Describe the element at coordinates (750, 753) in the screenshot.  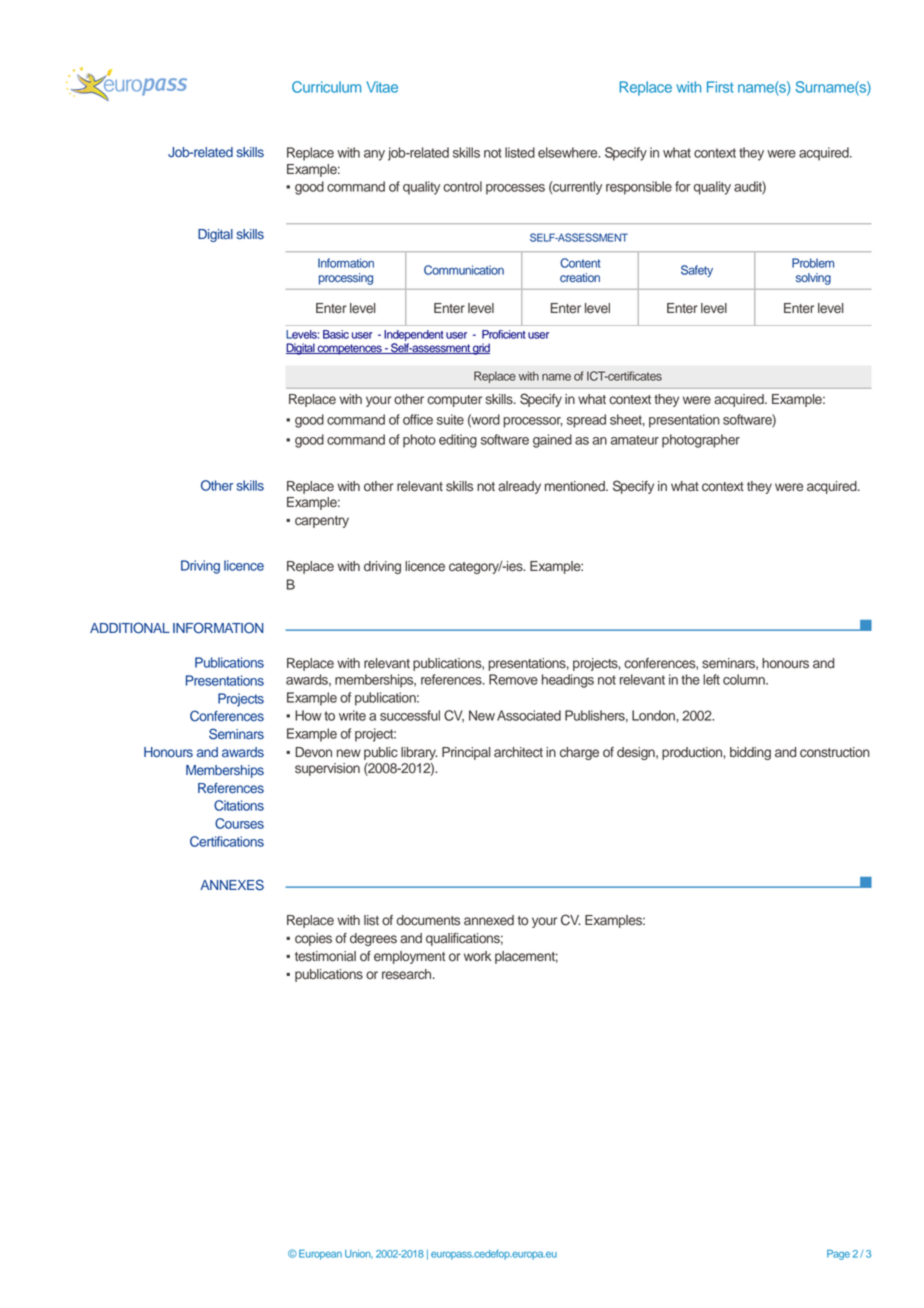
I see `bidding` at that location.
